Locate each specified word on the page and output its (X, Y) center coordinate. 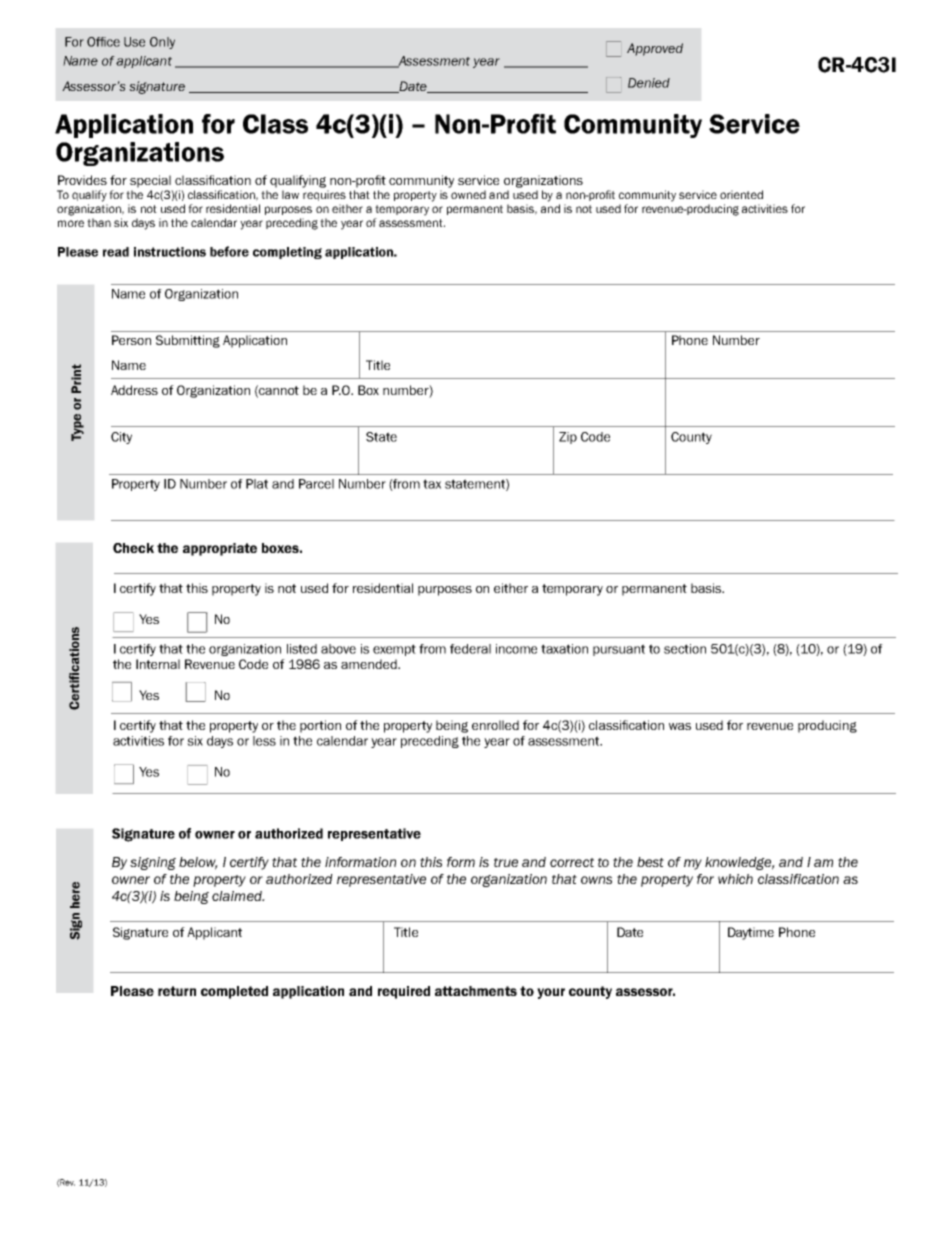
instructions (170, 252)
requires (324, 195)
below (198, 863)
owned (468, 194)
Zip (568, 438)
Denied (649, 83)
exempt (394, 650)
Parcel (316, 484)
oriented (741, 194)
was (680, 726)
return (177, 991)
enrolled (495, 725)
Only (162, 43)
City (121, 438)
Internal (158, 664)
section (685, 649)
